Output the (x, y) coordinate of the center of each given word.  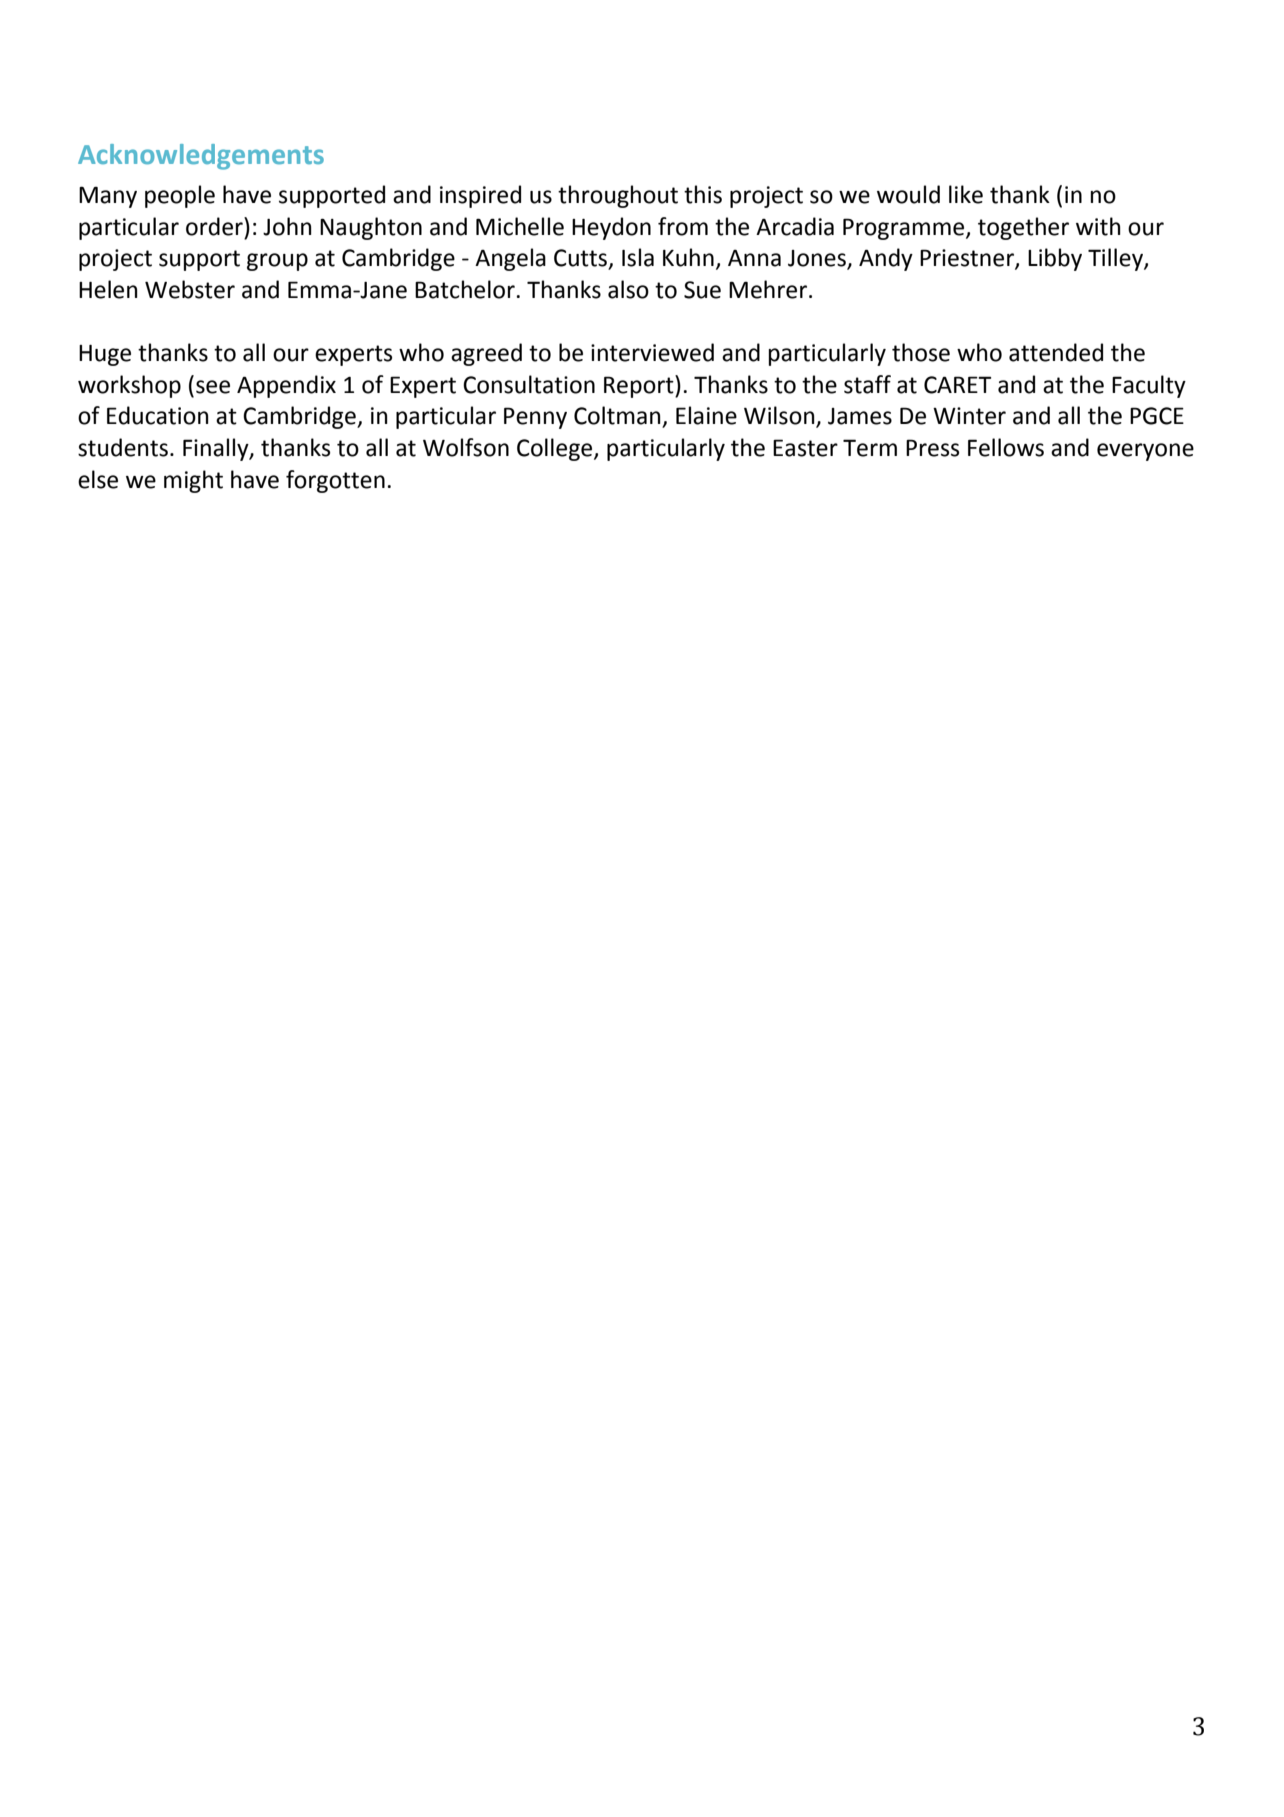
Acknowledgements (201, 157)
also (628, 289)
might (193, 481)
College (556, 449)
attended (1056, 352)
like (966, 194)
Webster (190, 289)
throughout (618, 196)
